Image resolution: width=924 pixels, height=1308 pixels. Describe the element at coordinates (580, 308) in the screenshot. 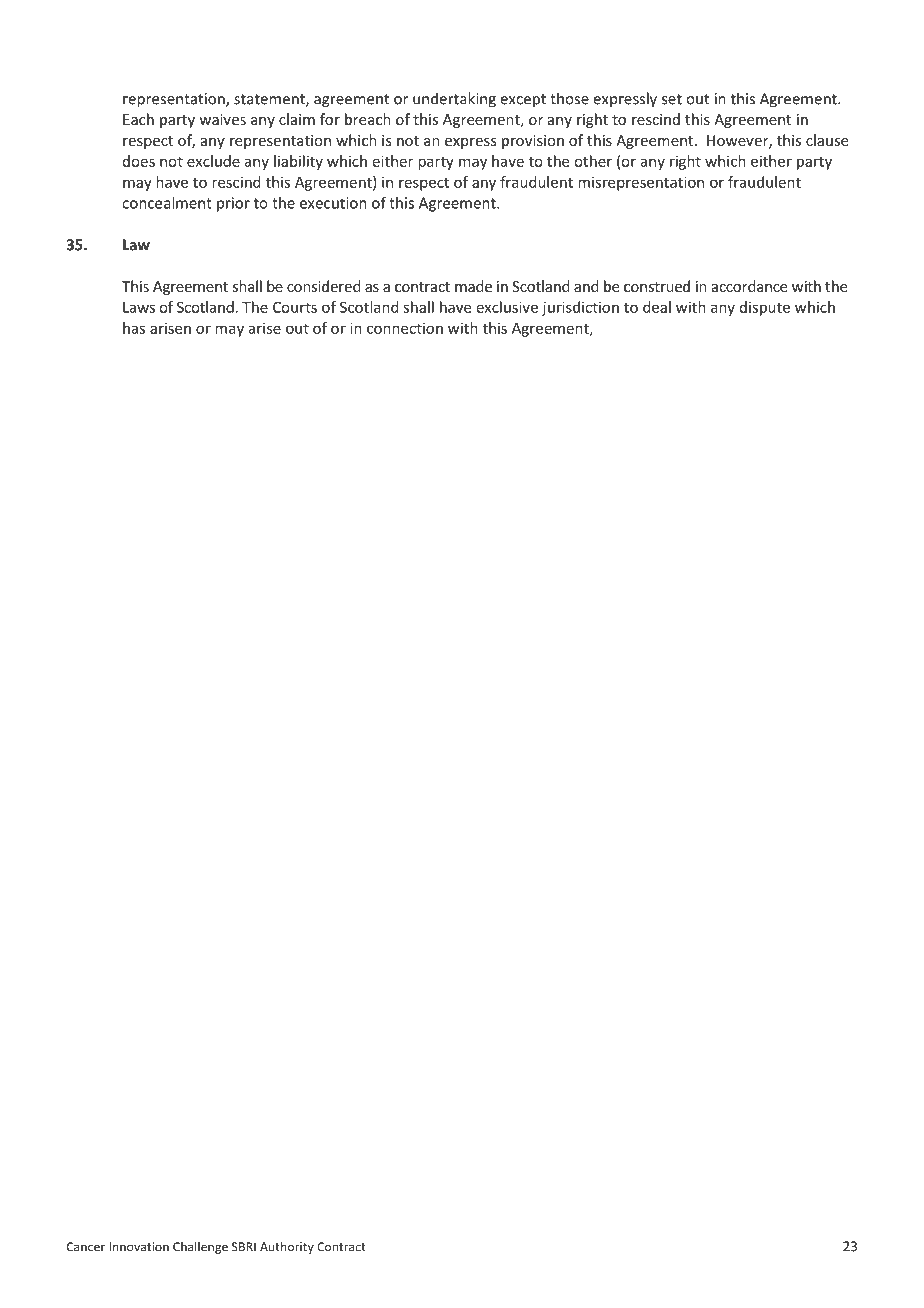

I see `jurisdiction` at that location.
